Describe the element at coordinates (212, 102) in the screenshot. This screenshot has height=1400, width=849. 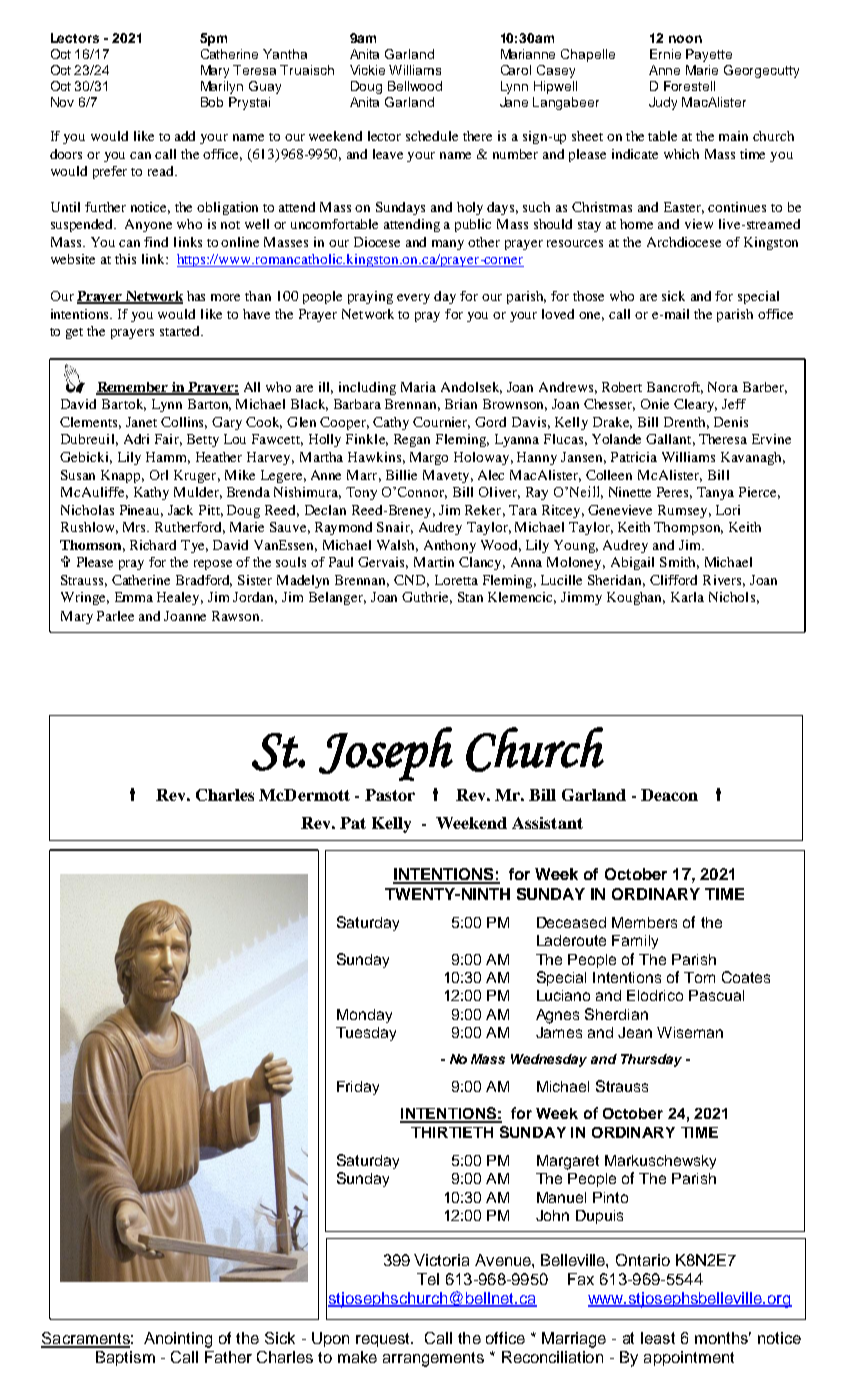
I see `Bob` at that location.
